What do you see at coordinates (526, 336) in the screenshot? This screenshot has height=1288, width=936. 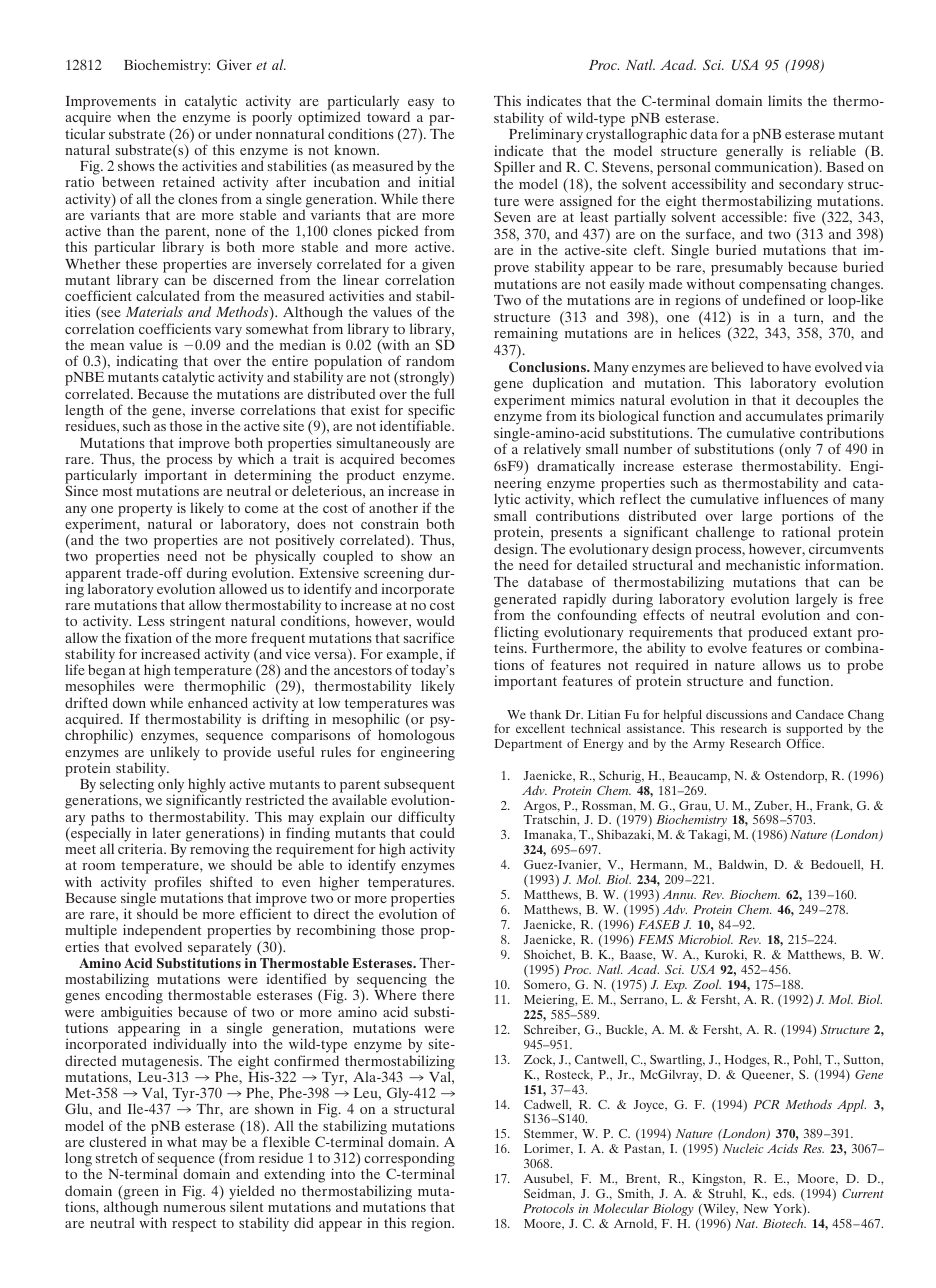 I see `remaining` at bounding box center [526, 336].
